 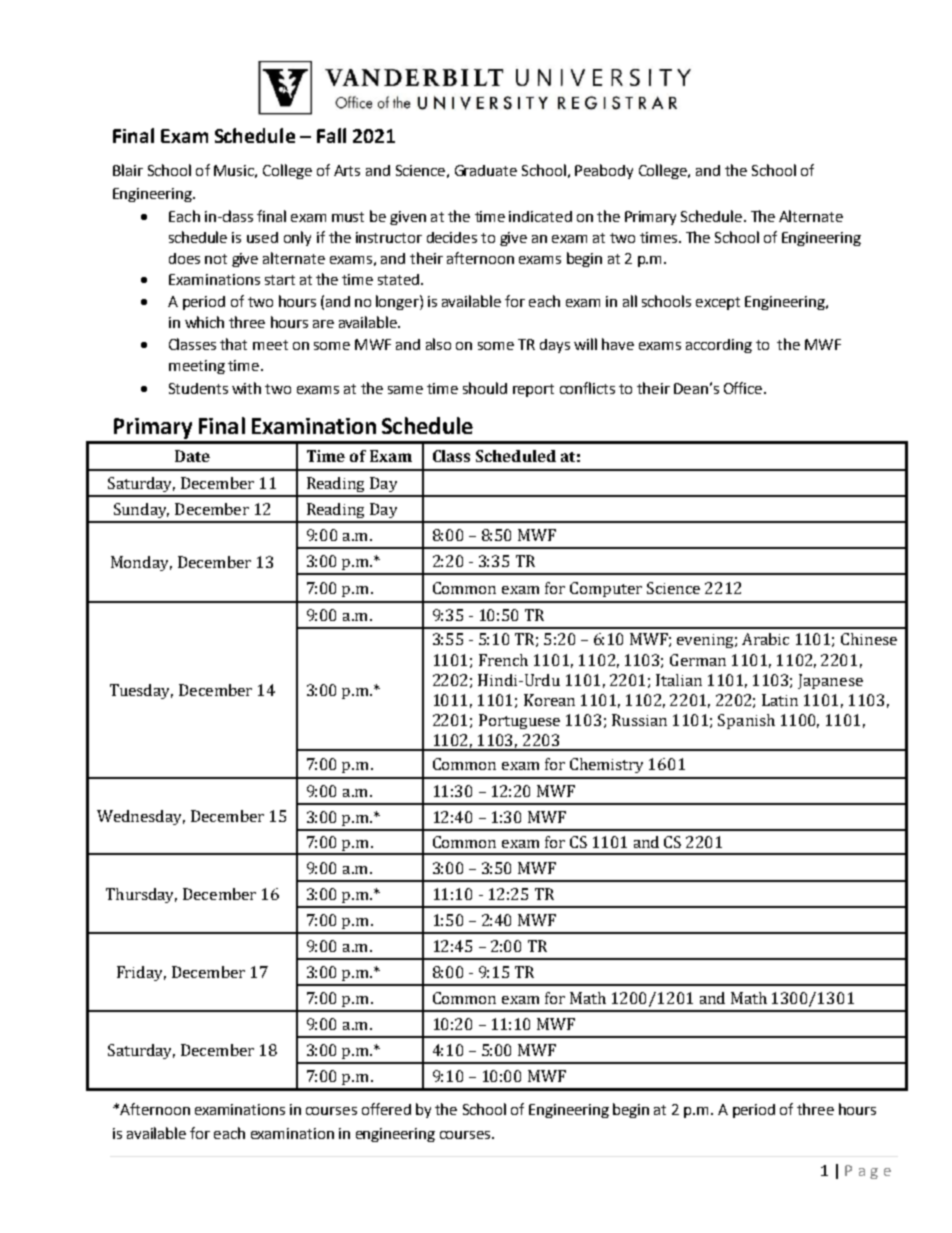 What do you see at coordinates (744, 388) in the page?
I see `Office` at bounding box center [744, 388].
